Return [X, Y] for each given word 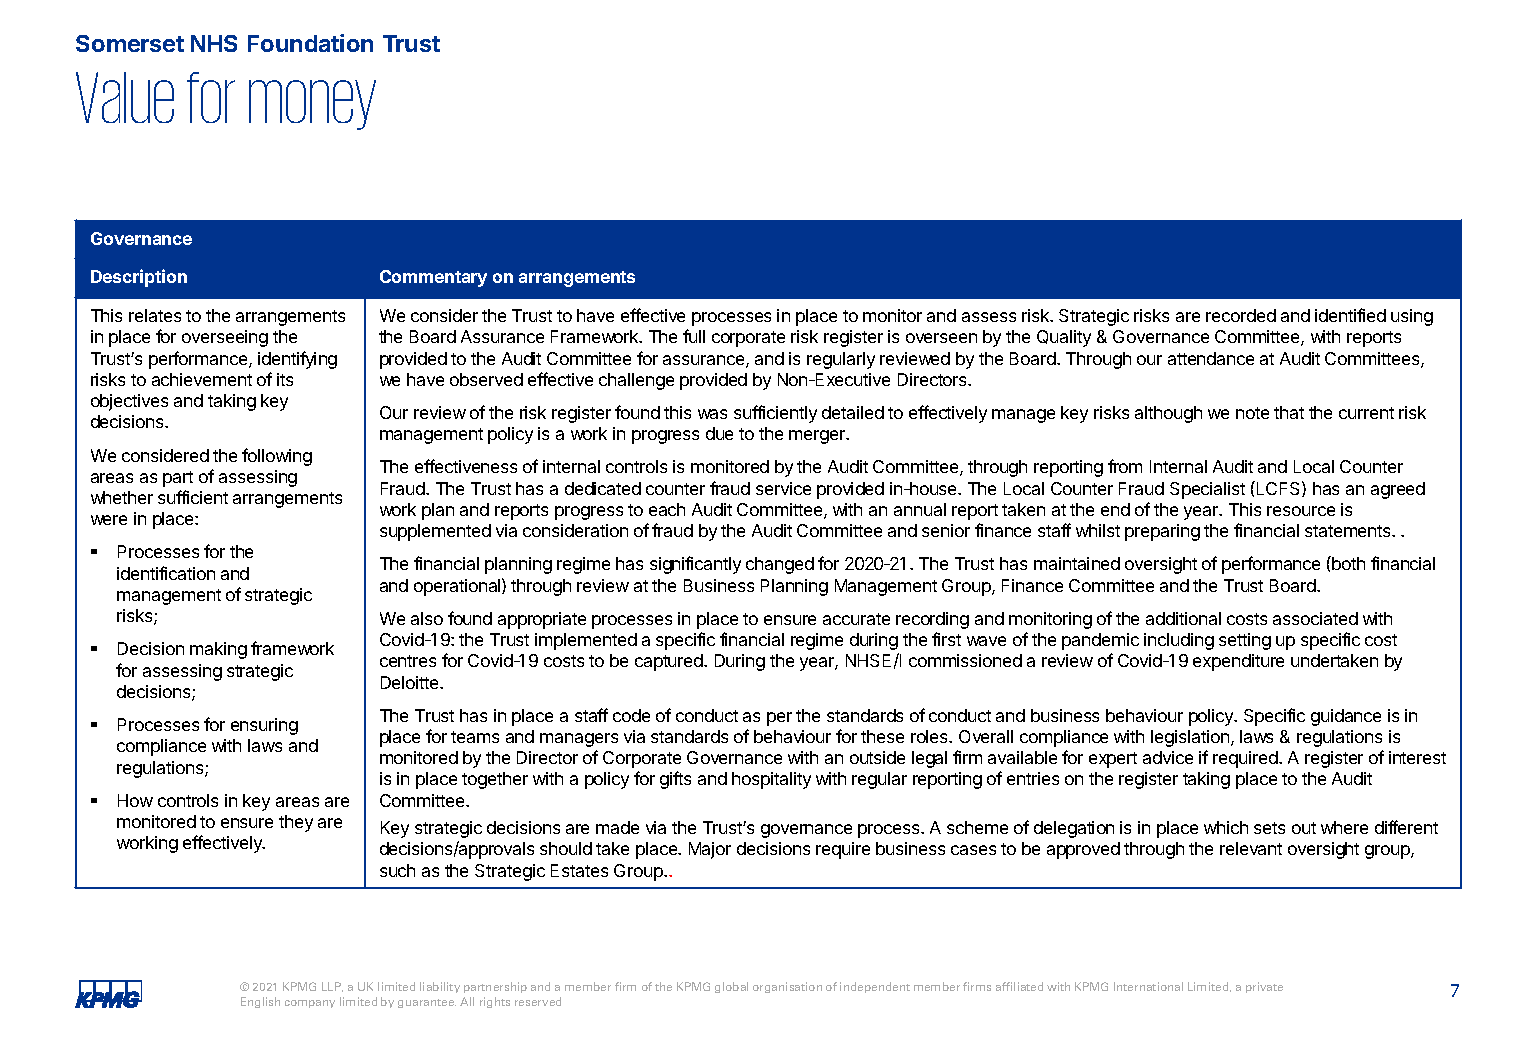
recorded [1241, 315]
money [312, 105]
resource [1301, 511]
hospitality [771, 780]
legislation [1190, 738]
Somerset [130, 43]
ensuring [264, 726]
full [694, 336]
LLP [332, 987]
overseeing [225, 338]
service [783, 488]
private [1264, 987]
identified [1350, 315]
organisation [787, 987]
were [109, 520]
